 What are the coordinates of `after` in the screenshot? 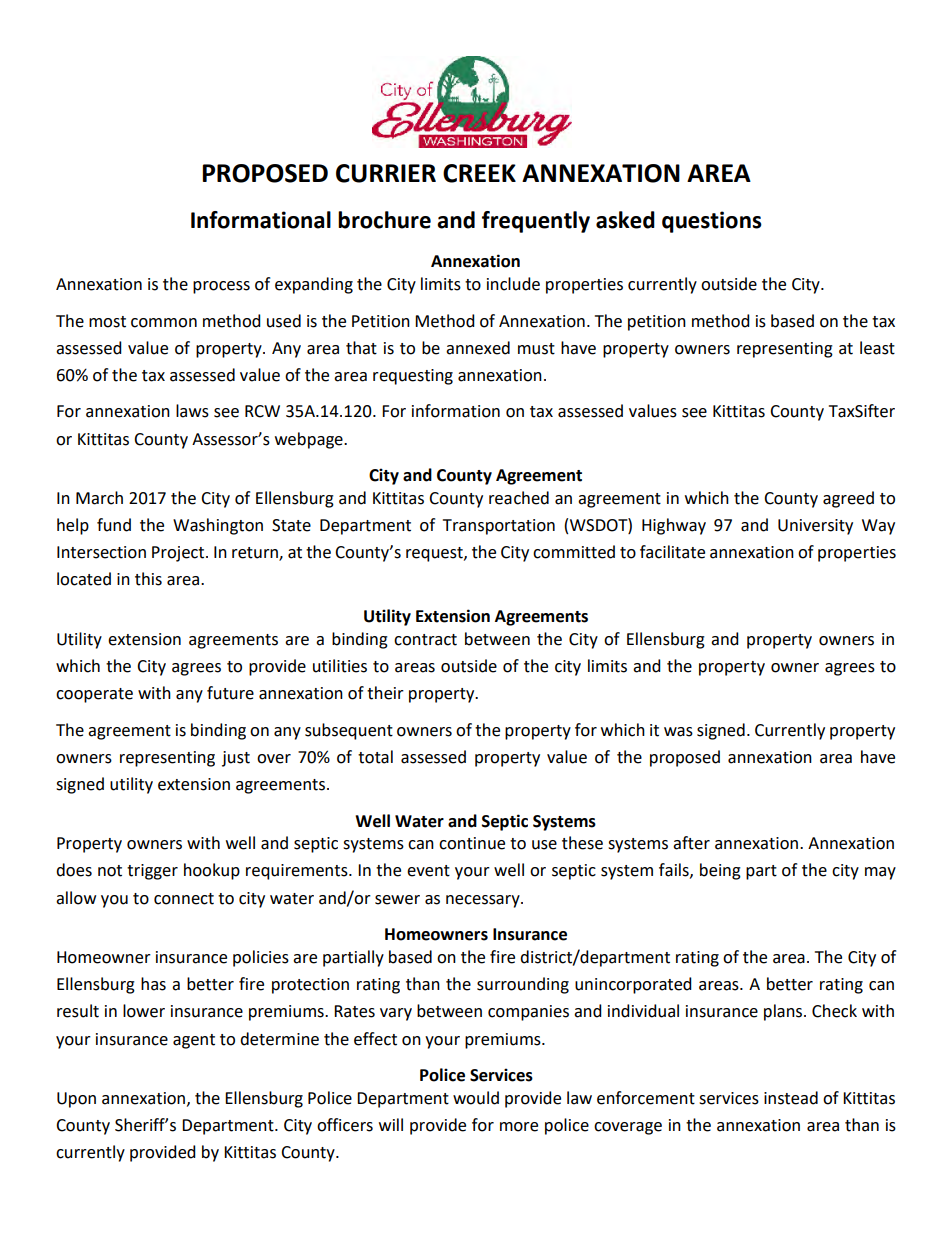 It's located at (691, 843).
